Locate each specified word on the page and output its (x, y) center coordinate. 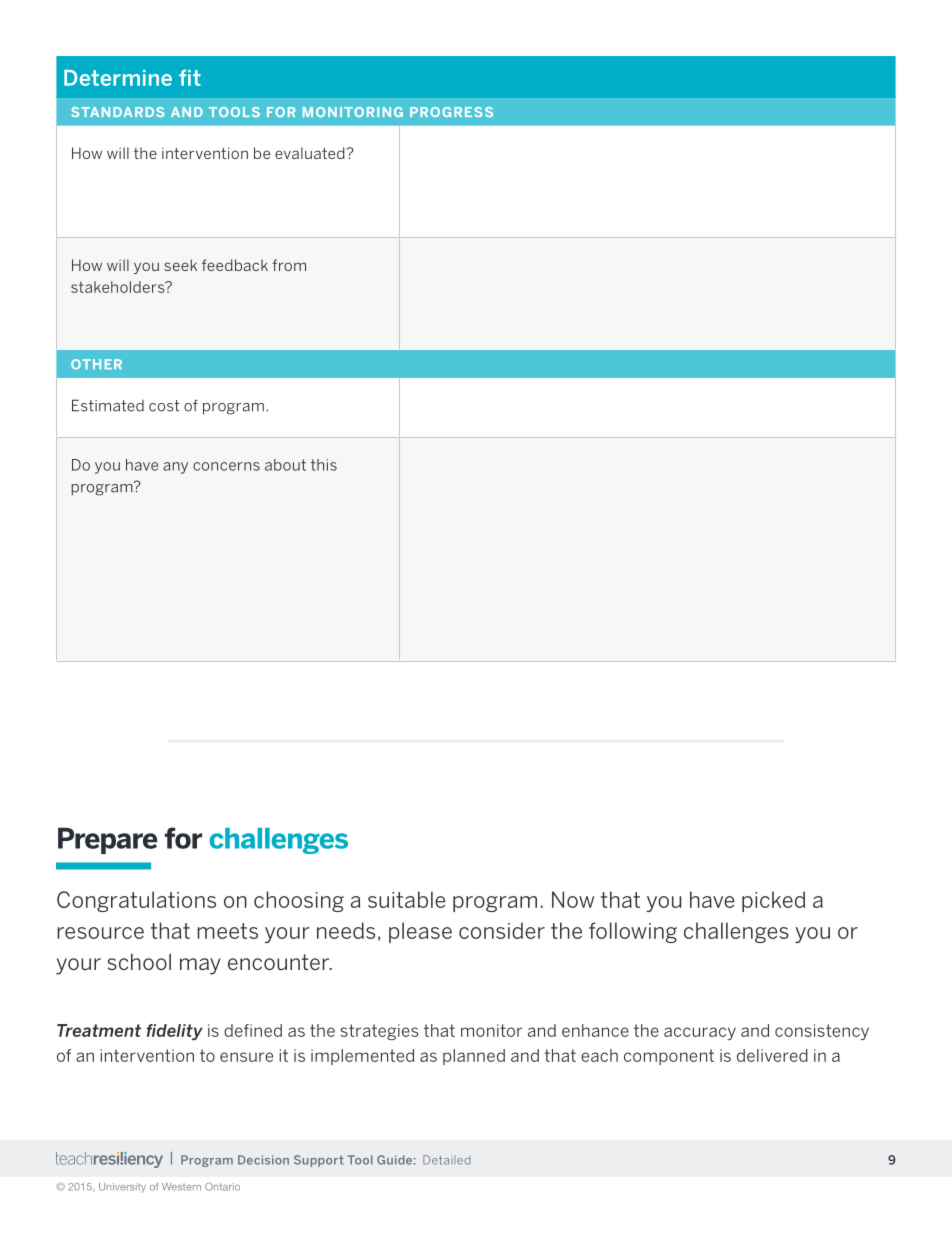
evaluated (311, 153)
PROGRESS (451, 112)
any (175, 468)
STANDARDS (117, 112)
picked (773, 901)
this (324, 465)
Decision (263, 1160)
